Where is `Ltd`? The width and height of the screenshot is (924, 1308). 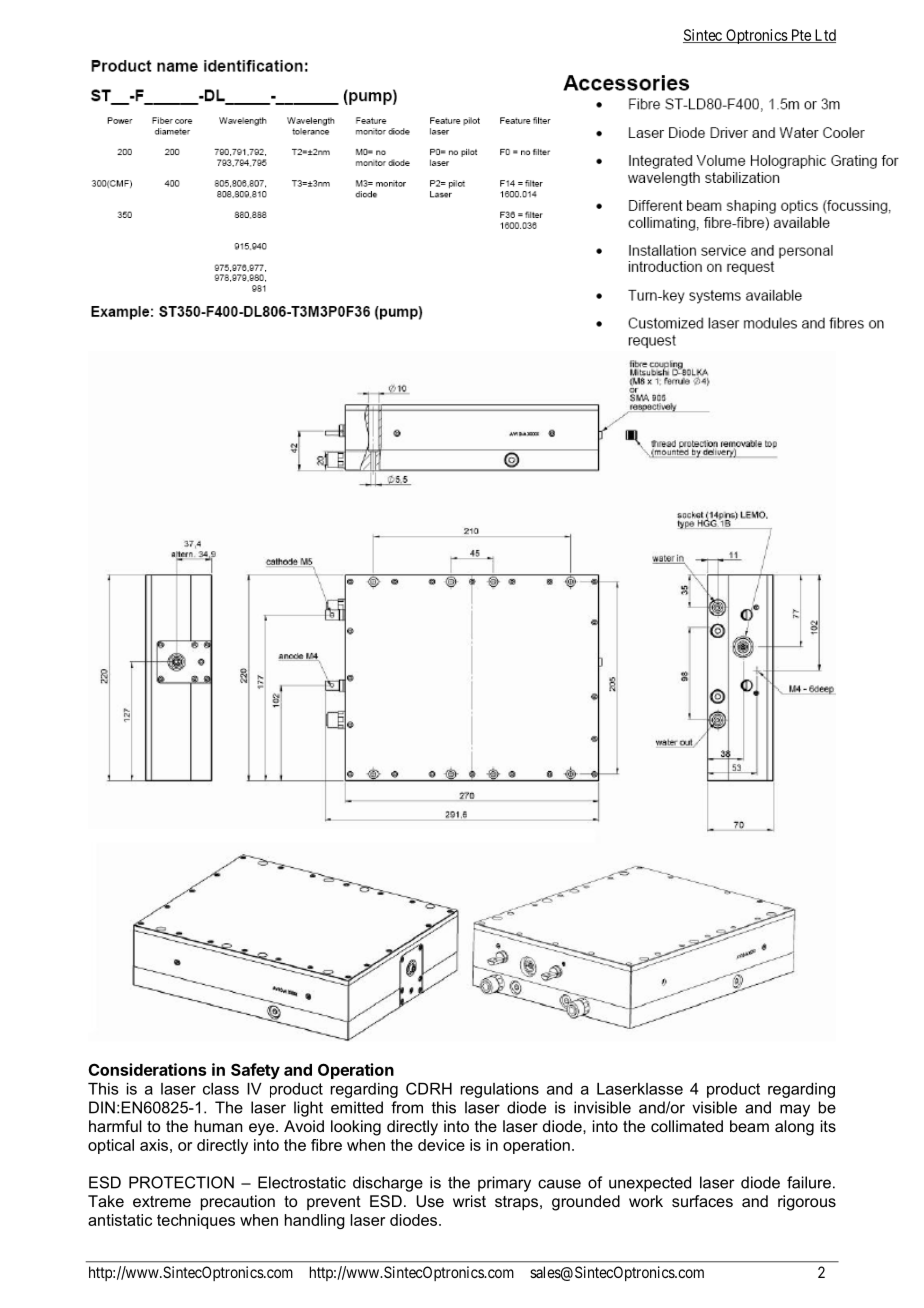
Ltd is located at coordinates (824, 36).
